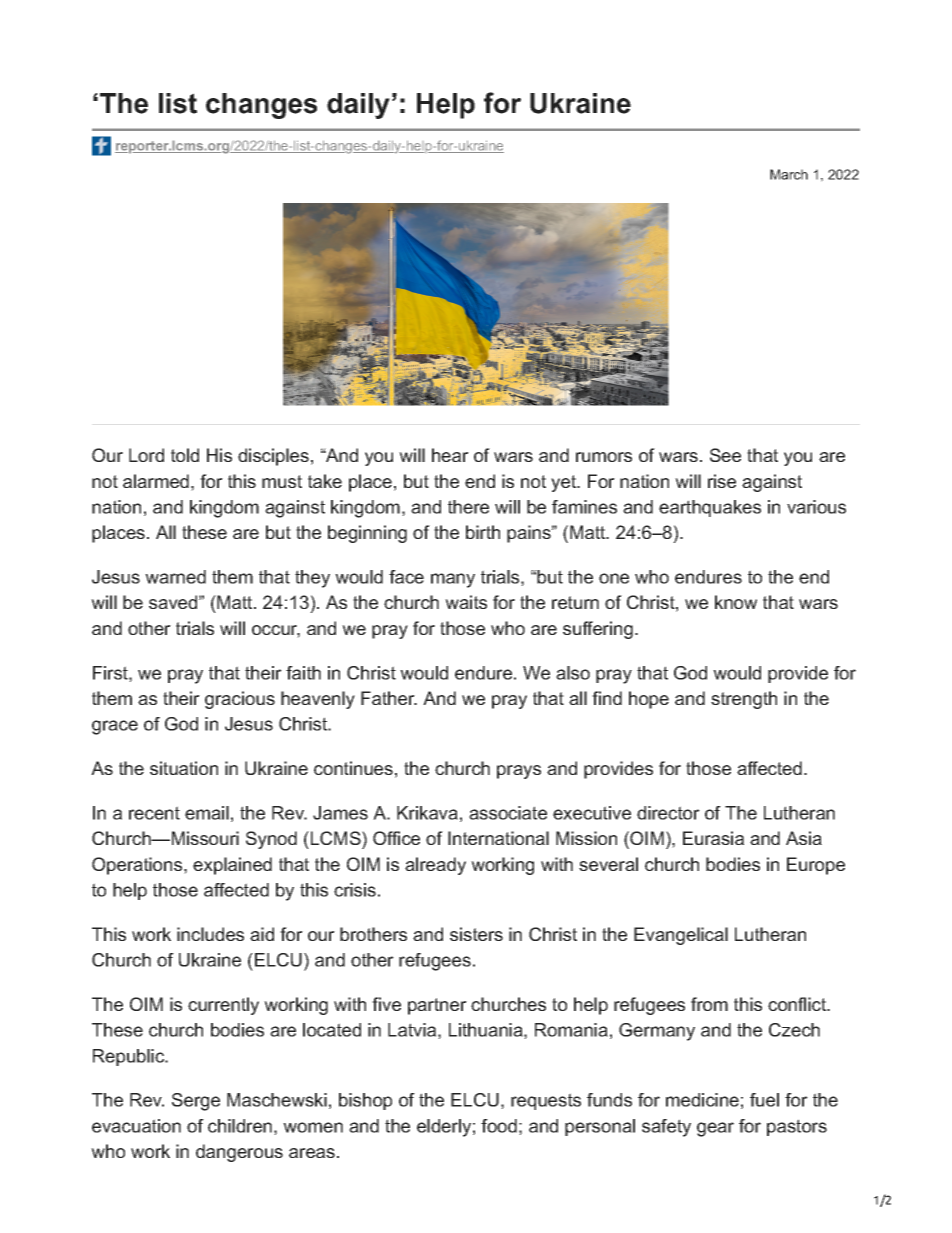 This document has width=952, height=1233. I want to click on there, so click(468, 507).
